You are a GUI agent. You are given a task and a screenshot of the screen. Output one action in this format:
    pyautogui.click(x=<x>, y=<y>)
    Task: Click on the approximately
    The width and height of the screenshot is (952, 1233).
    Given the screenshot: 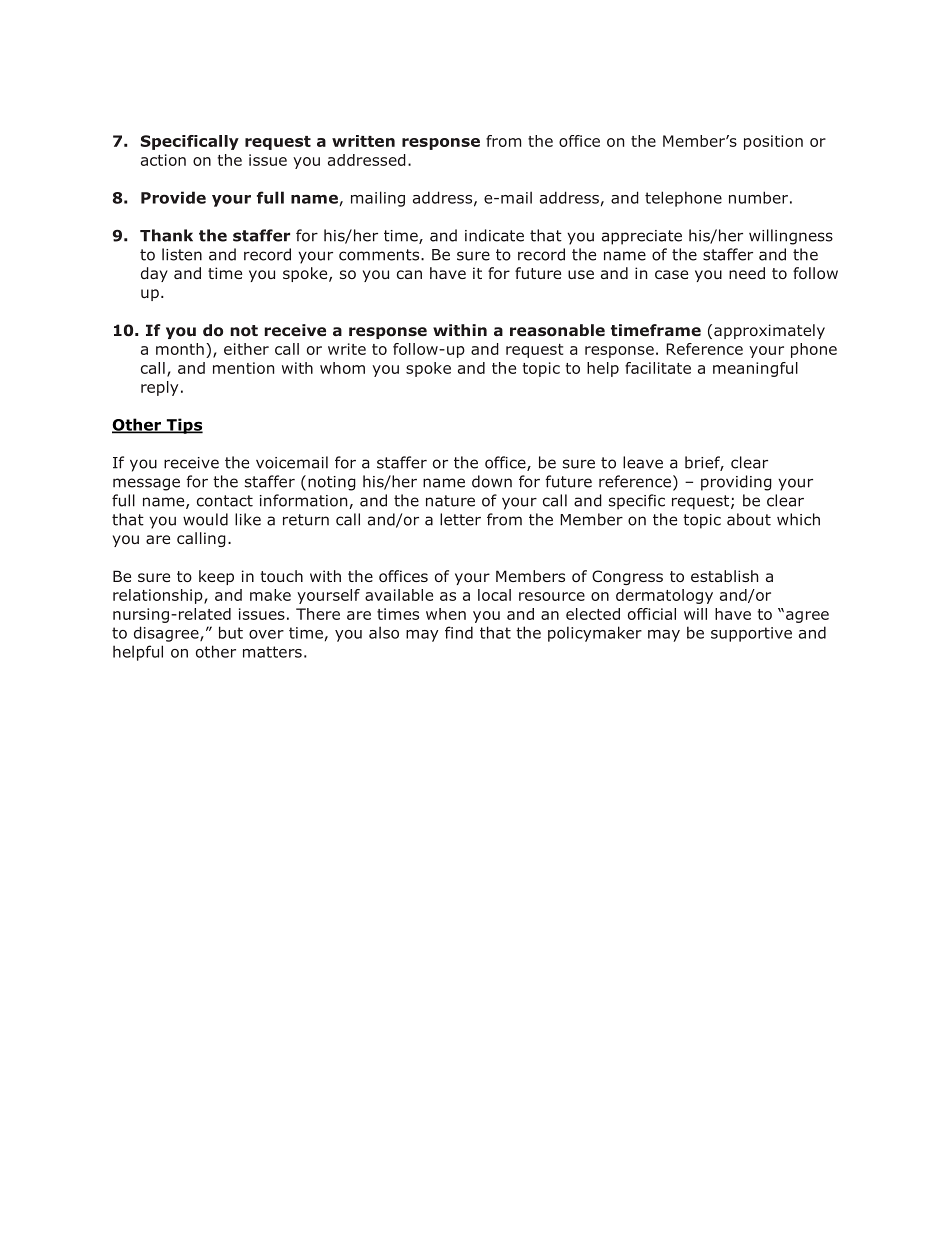 What is the action you would take?
    pyautogui.click(x=769, y=331)
